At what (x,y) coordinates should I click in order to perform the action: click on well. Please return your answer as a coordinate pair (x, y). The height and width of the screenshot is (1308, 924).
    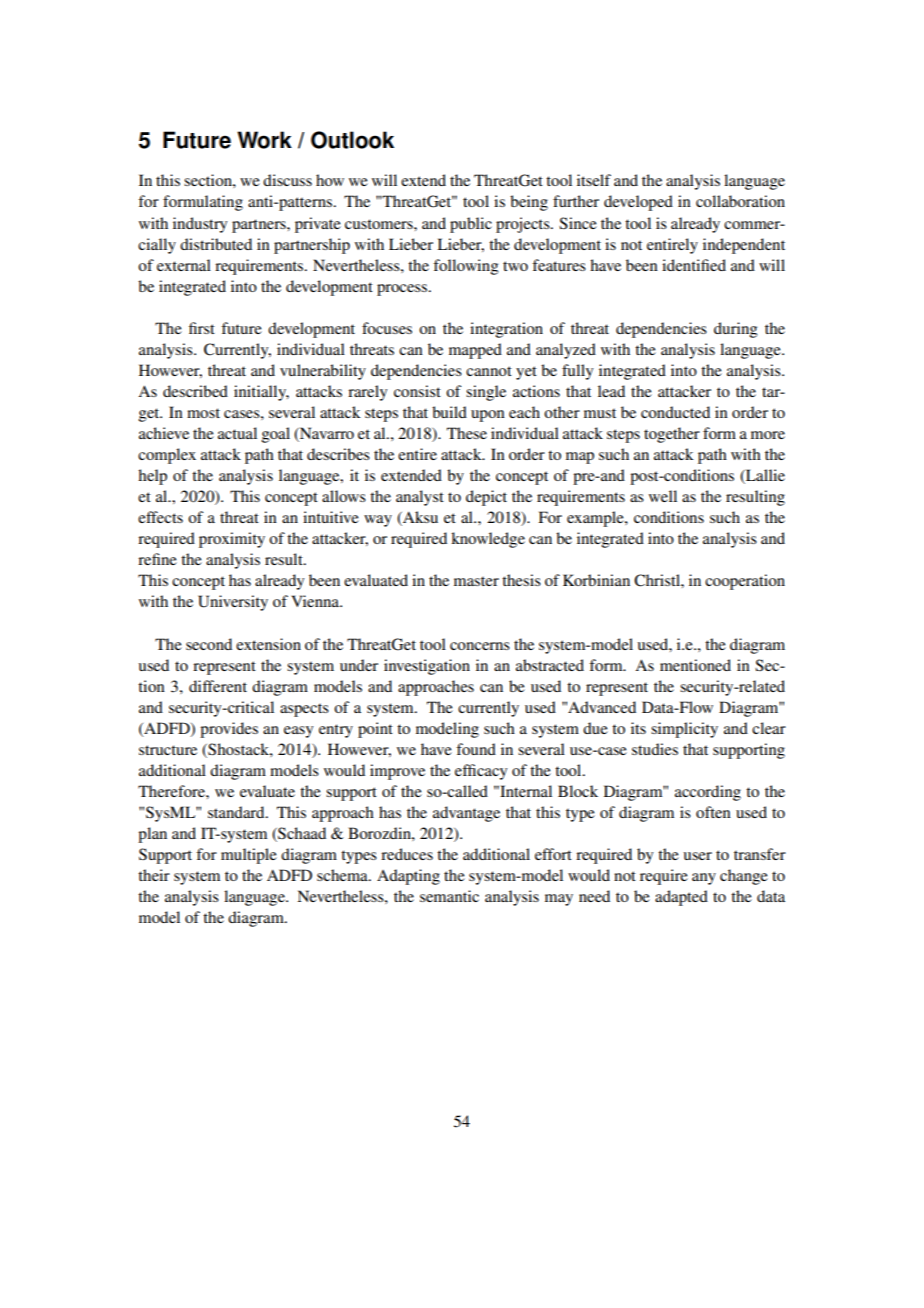
    Looking at the image, I should click on (663, 496).
